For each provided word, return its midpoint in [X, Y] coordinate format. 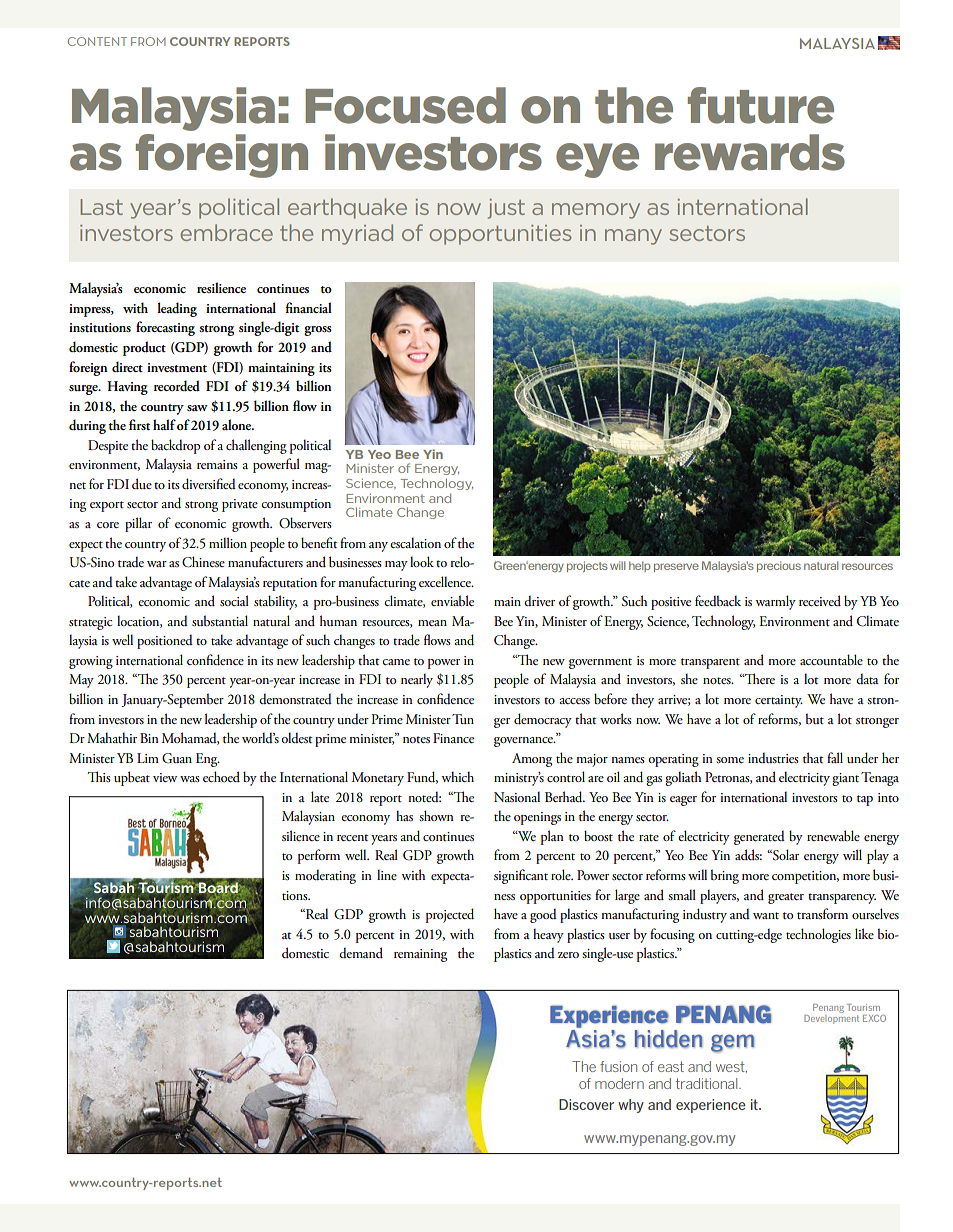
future [761, 105]
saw [197, 408]
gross [318, 331]
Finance [453, 738]
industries [773, 758]
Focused [406, 105]
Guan [177, 758]
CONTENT [97, 41]
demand [361, 952]
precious [779, 566]
